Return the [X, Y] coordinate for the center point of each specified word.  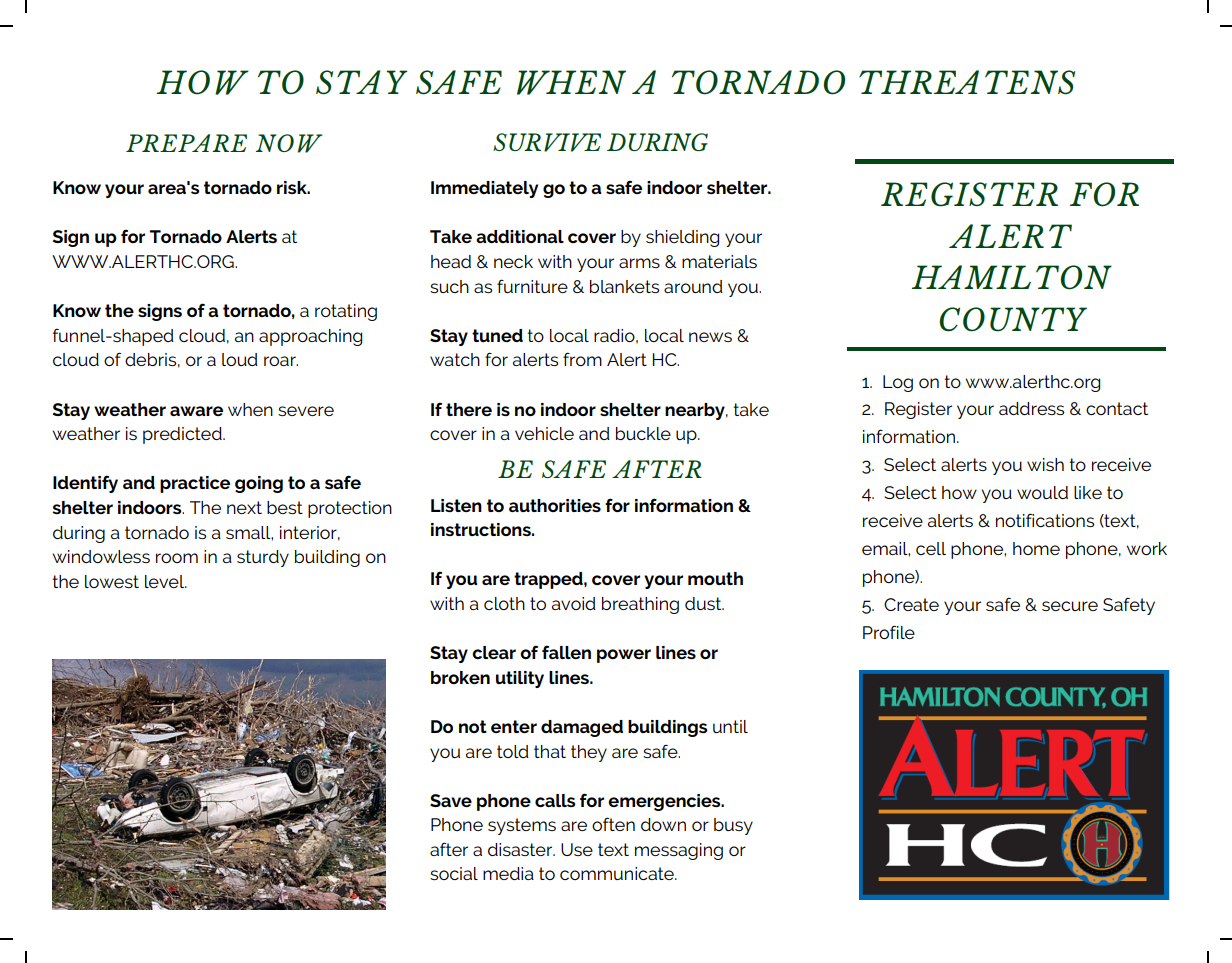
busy [733, 826]
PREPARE [186, 143]
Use [577, 849]
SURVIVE [547, 142]
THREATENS [967, 82]
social [454, 873]
